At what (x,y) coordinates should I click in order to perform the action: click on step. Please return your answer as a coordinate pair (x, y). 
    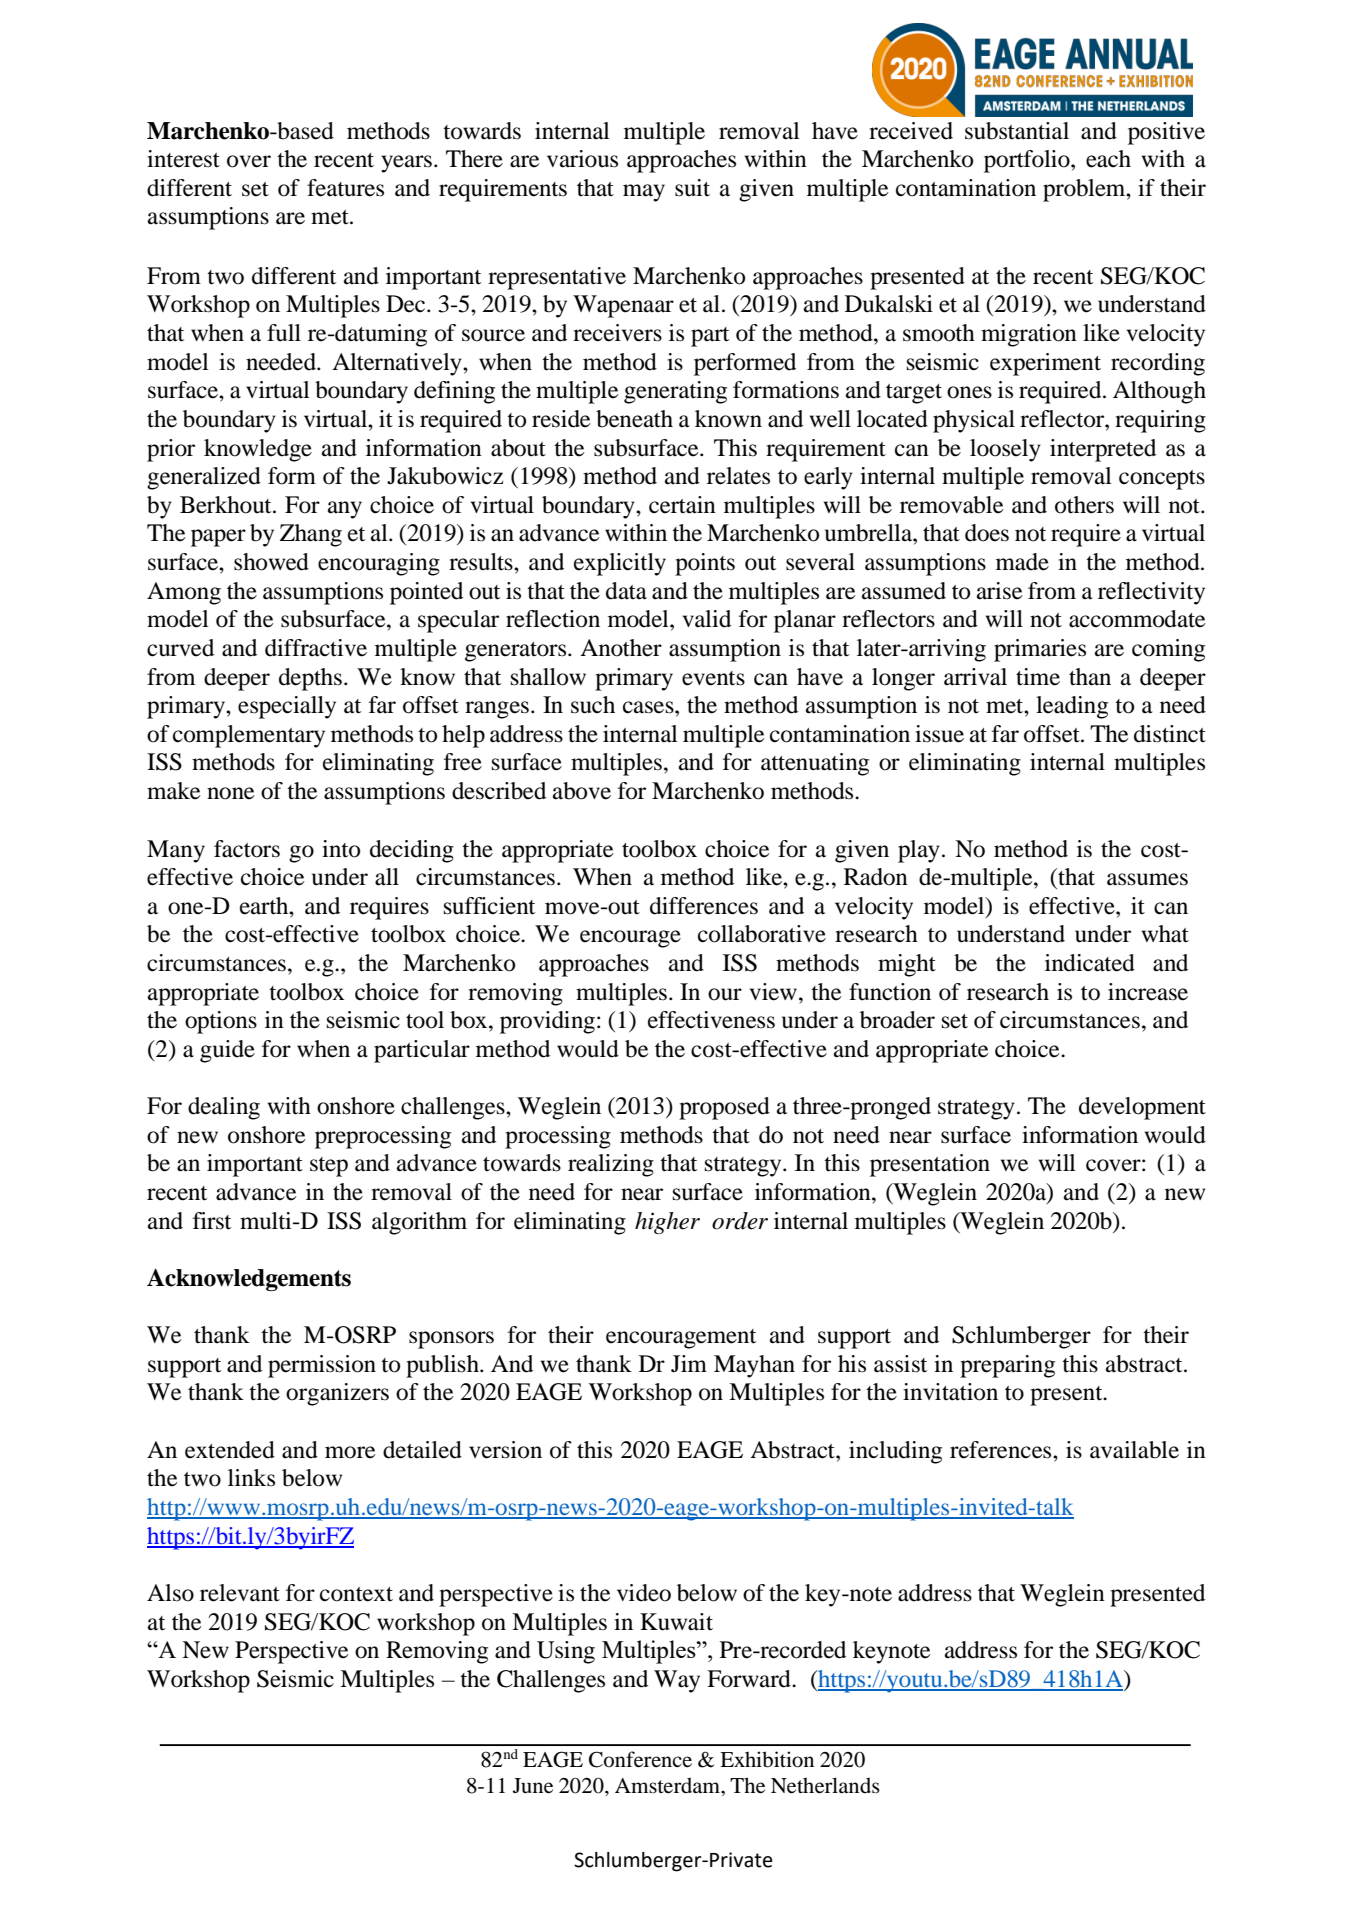
    Looking at the image, I should click on (329, 1167).
